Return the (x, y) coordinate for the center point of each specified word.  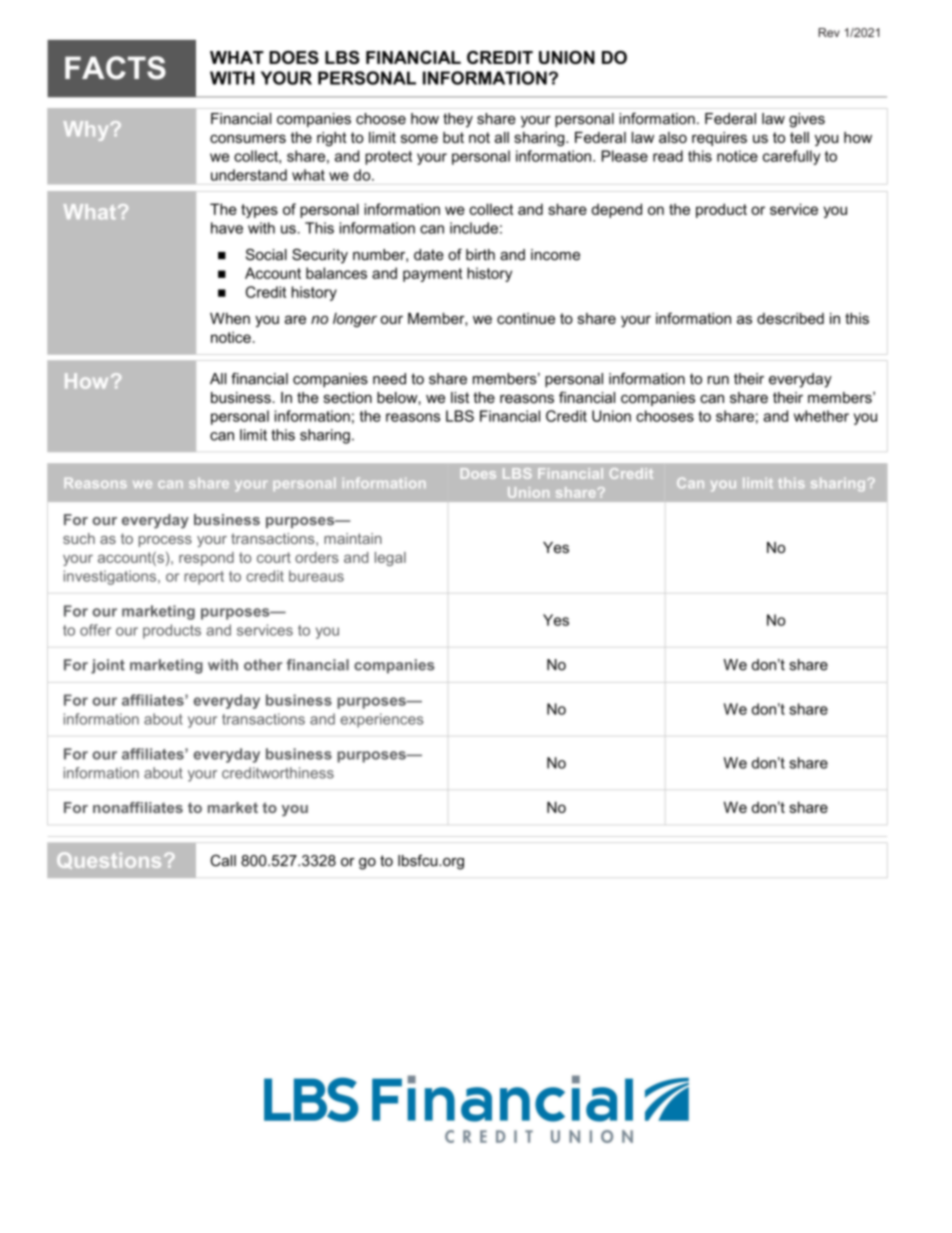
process (165, 541)
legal (390, 559)
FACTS (115, 68)
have (227, 228)
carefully (791, 157)
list (460, 397)
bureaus (316, 576)
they (458, 120)
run (718, 380)
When (230, 318)
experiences (381, 720)
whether (821, 416)
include (474, 228)
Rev (829, 32)
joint (108, 666)
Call (223, 860)
